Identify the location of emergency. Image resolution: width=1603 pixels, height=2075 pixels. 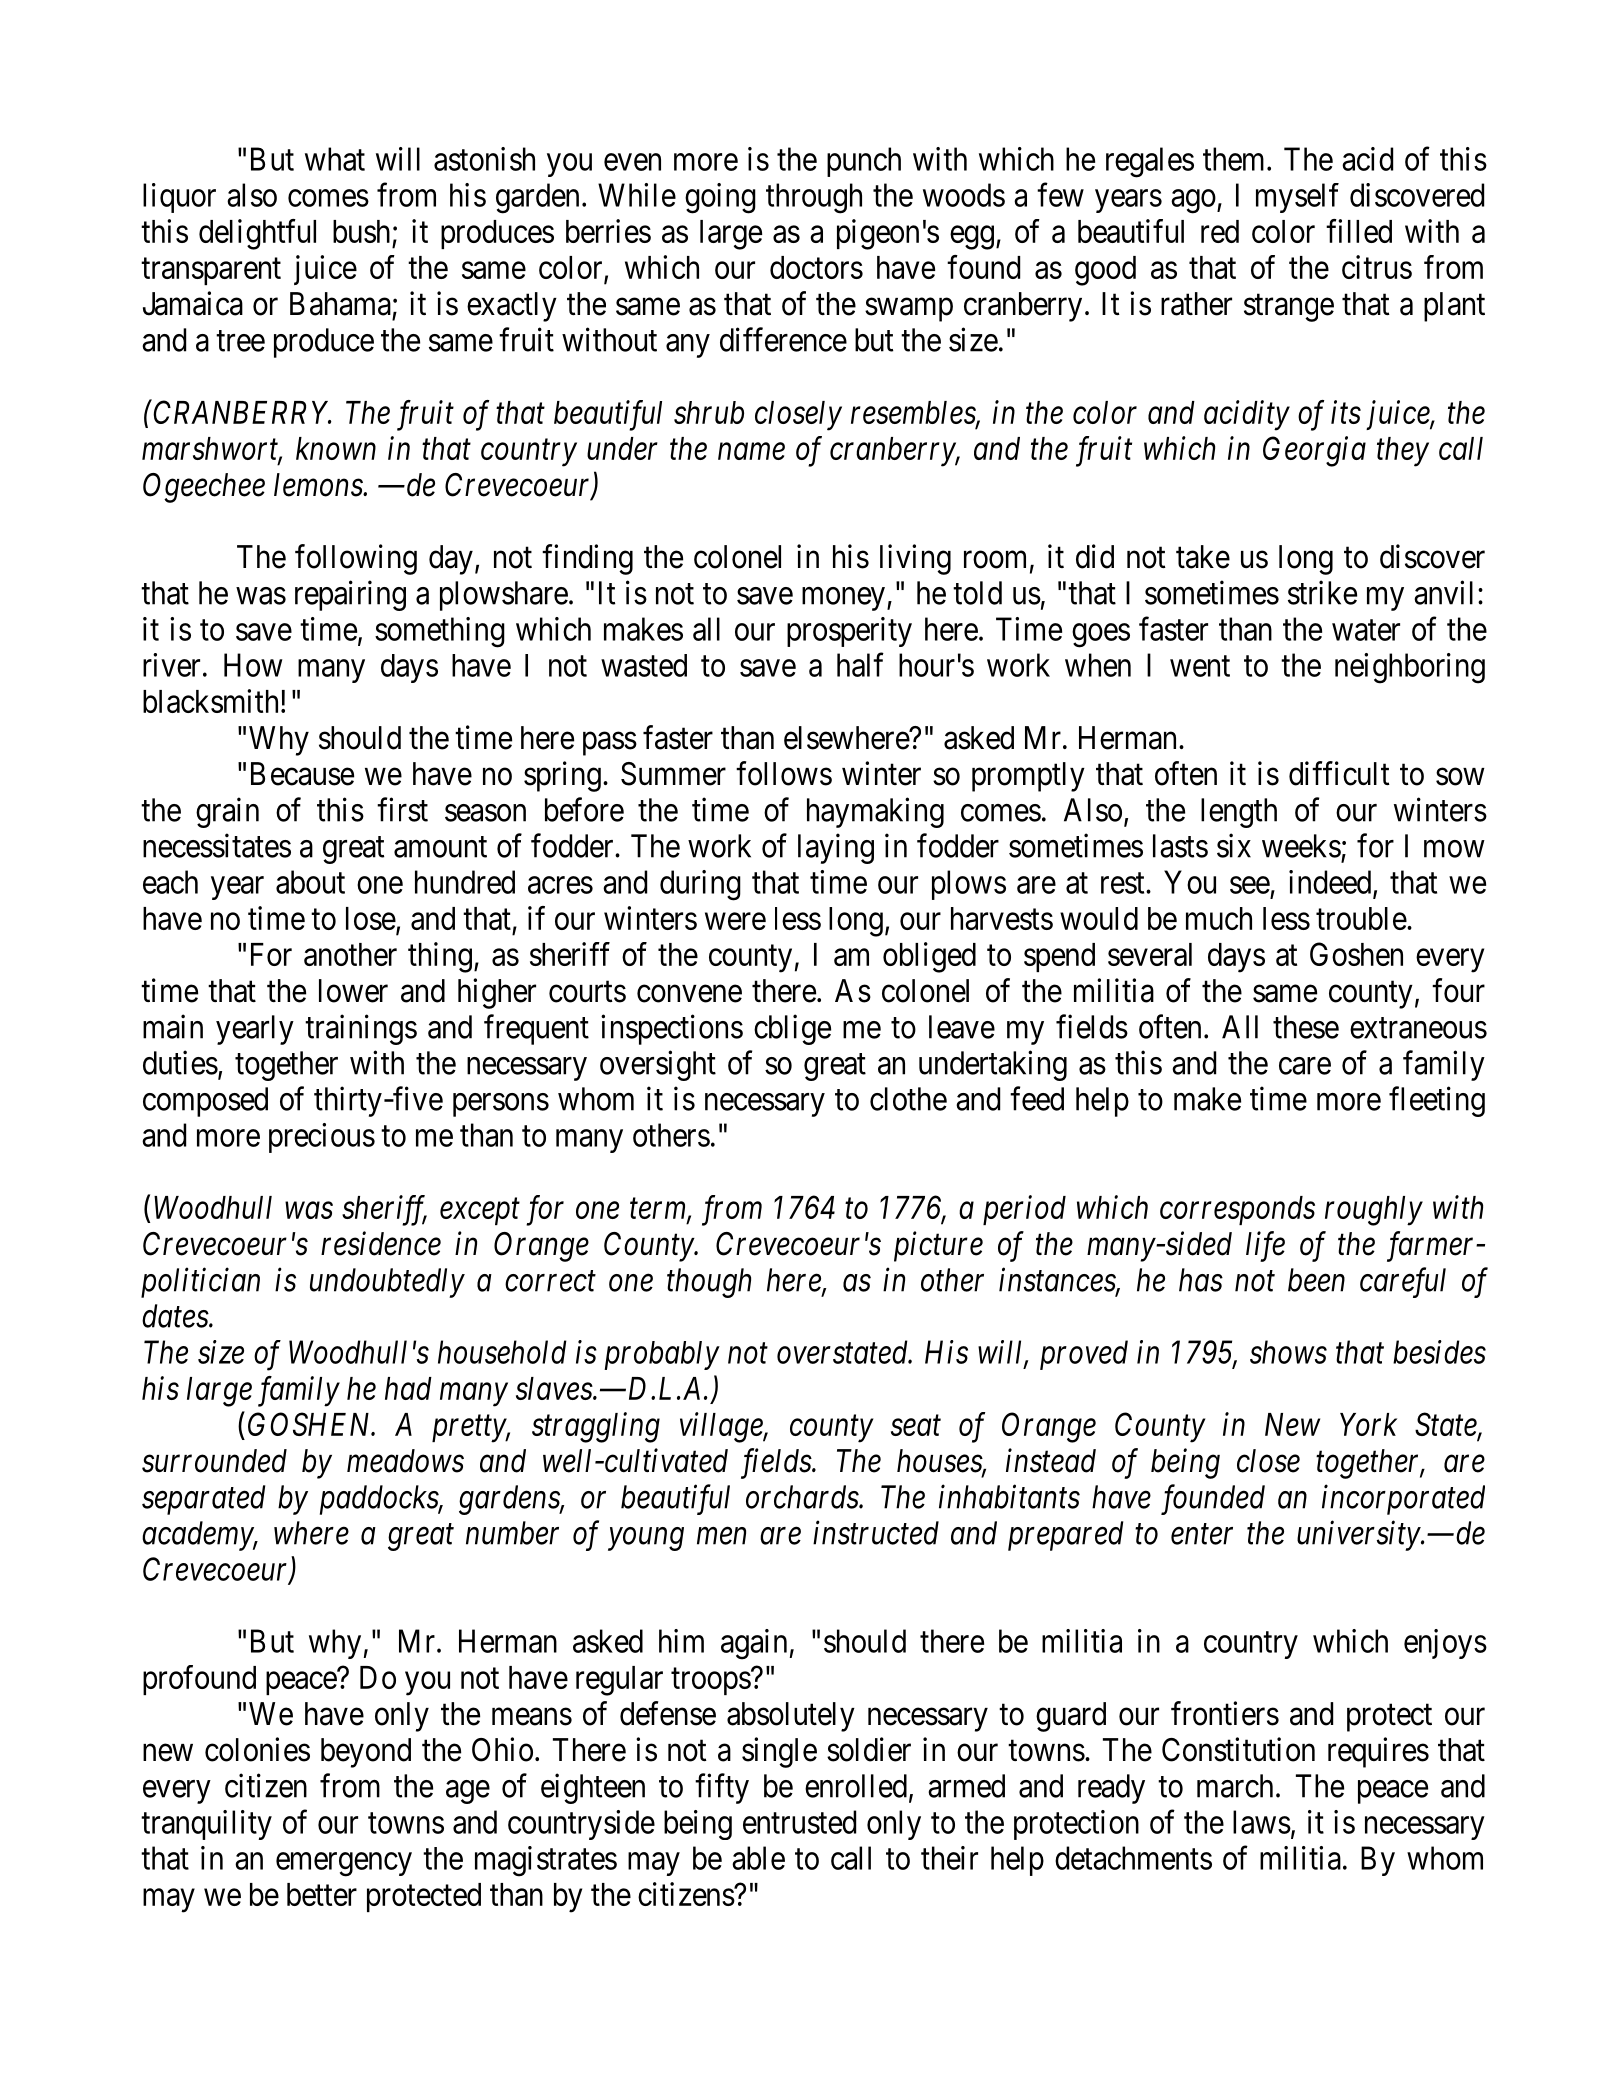
(344, 1865).
